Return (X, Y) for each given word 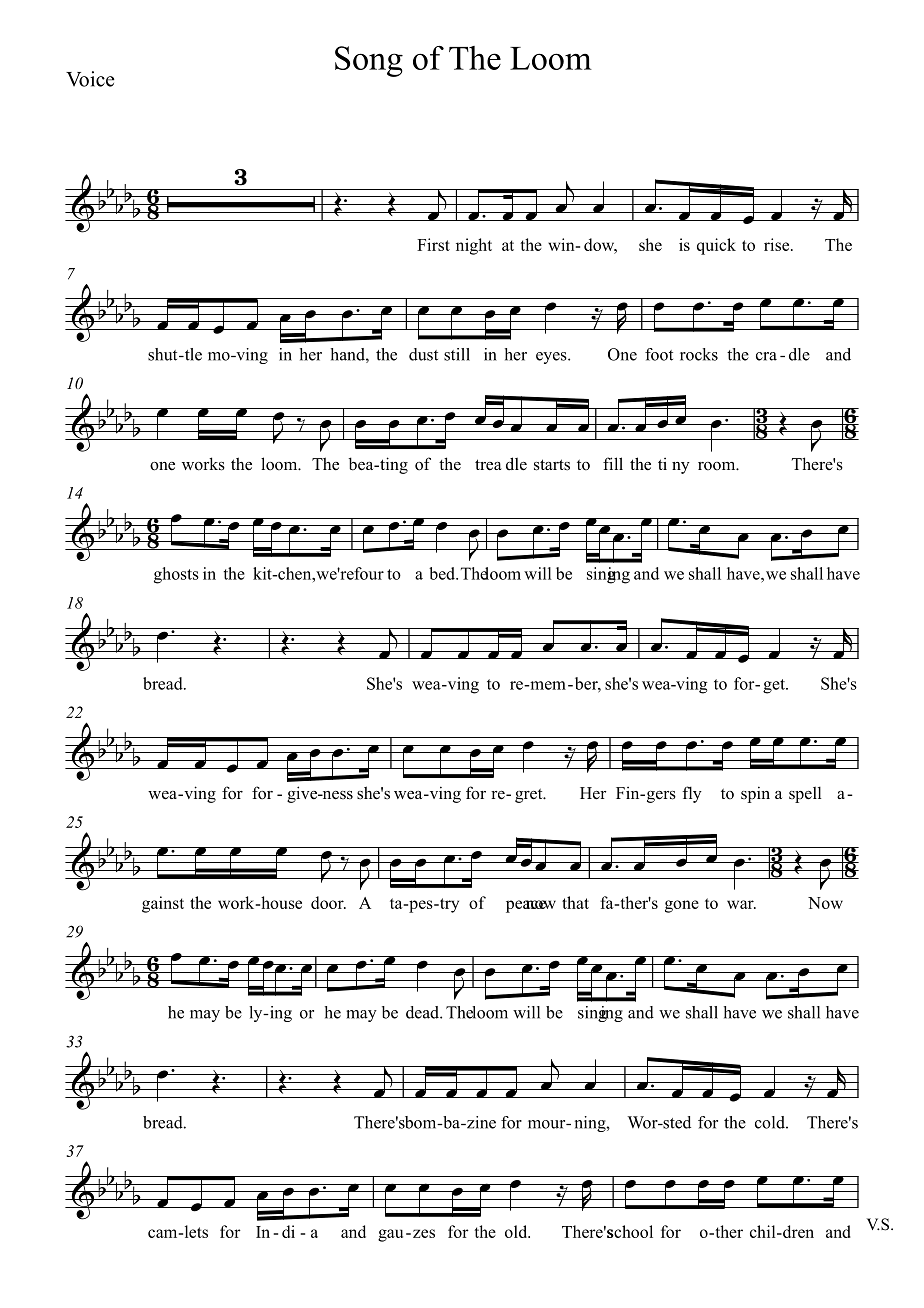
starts (552, 465)
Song (369, 61)
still (457, 354)
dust (423, 354)
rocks (699, 354)
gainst (163, 904)
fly (692, 794)
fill (613, 463)
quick (716, 246)
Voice (90, 79)
